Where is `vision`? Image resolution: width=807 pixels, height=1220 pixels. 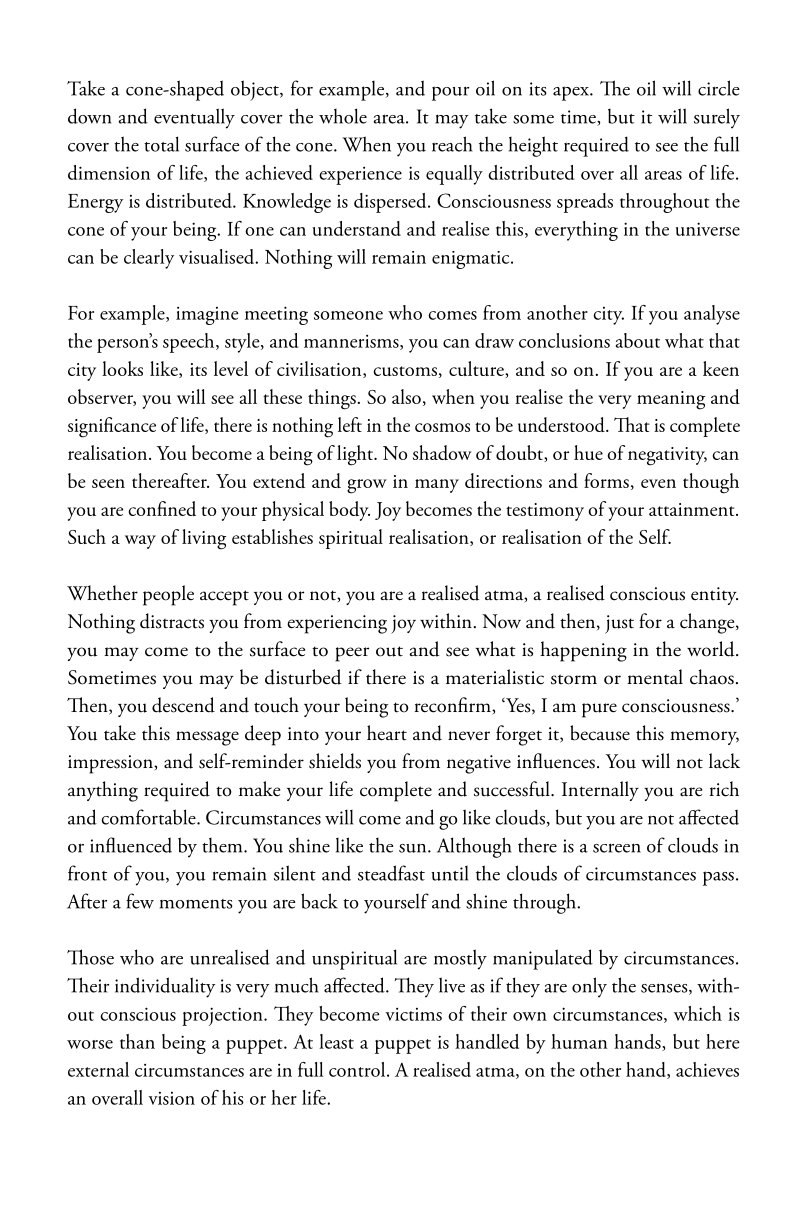
vision is located at coordinates (171, 1098).
